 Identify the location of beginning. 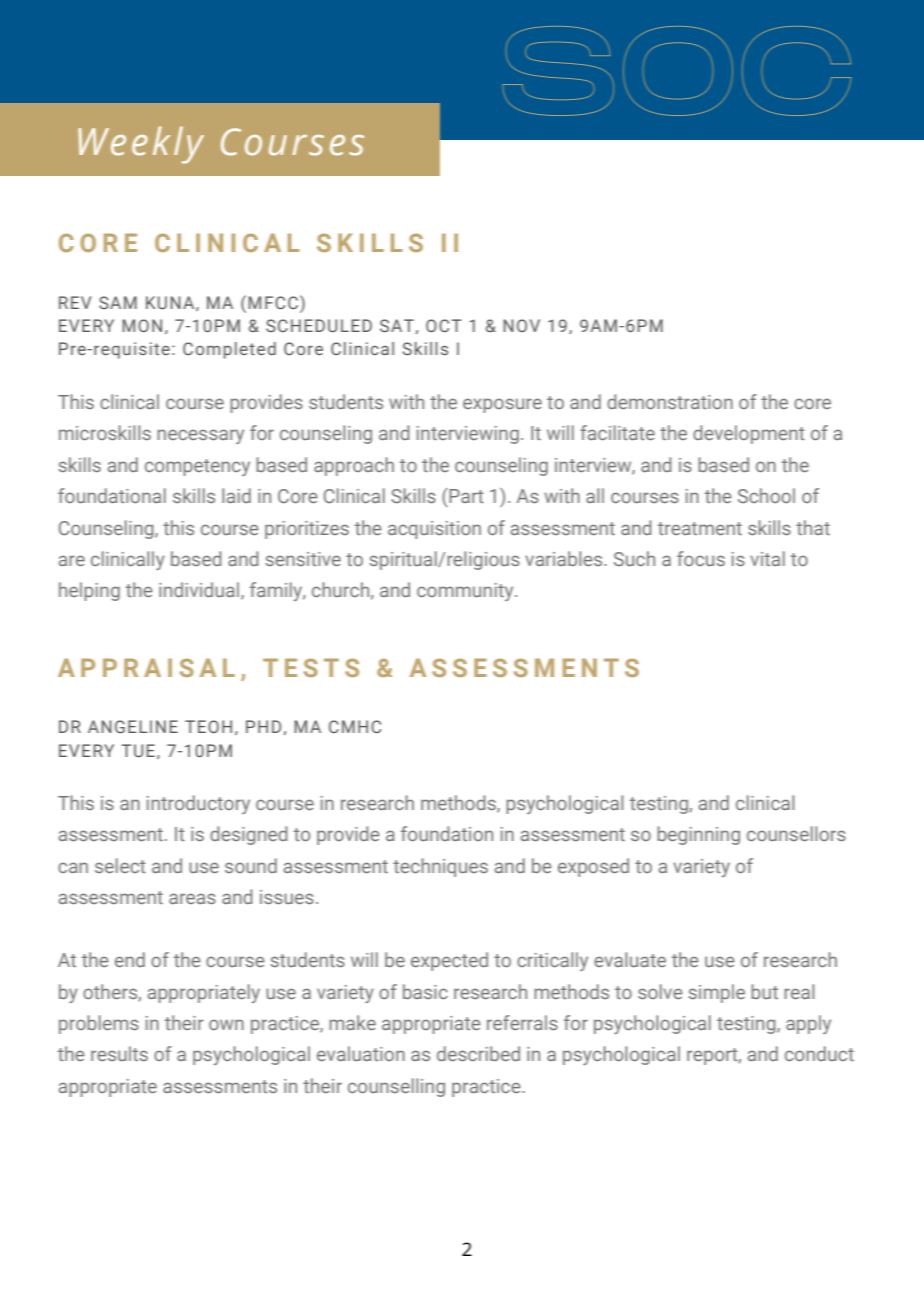
(698, 835).
